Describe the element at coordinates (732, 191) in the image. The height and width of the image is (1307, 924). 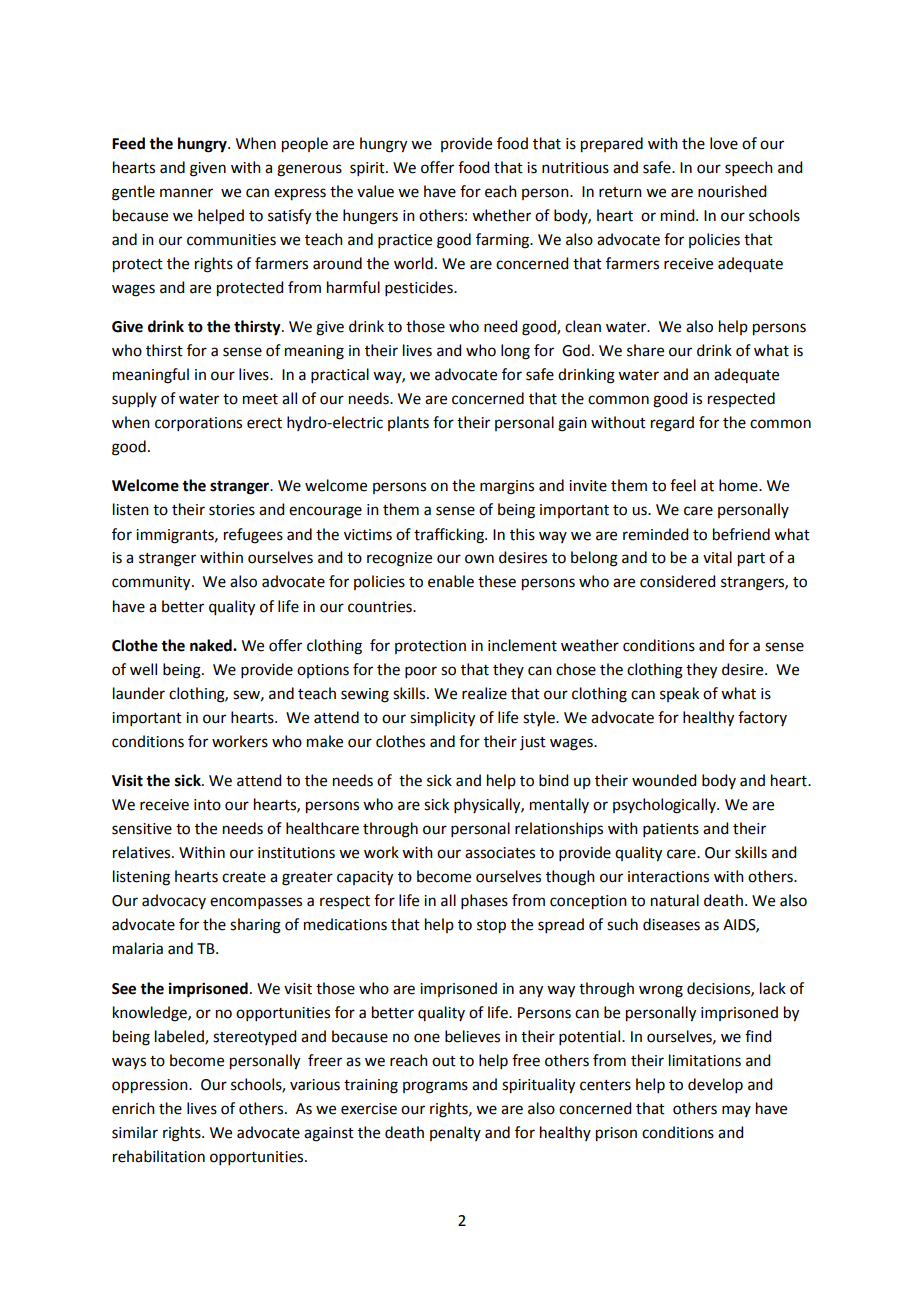
I see `nourished` at that location.
